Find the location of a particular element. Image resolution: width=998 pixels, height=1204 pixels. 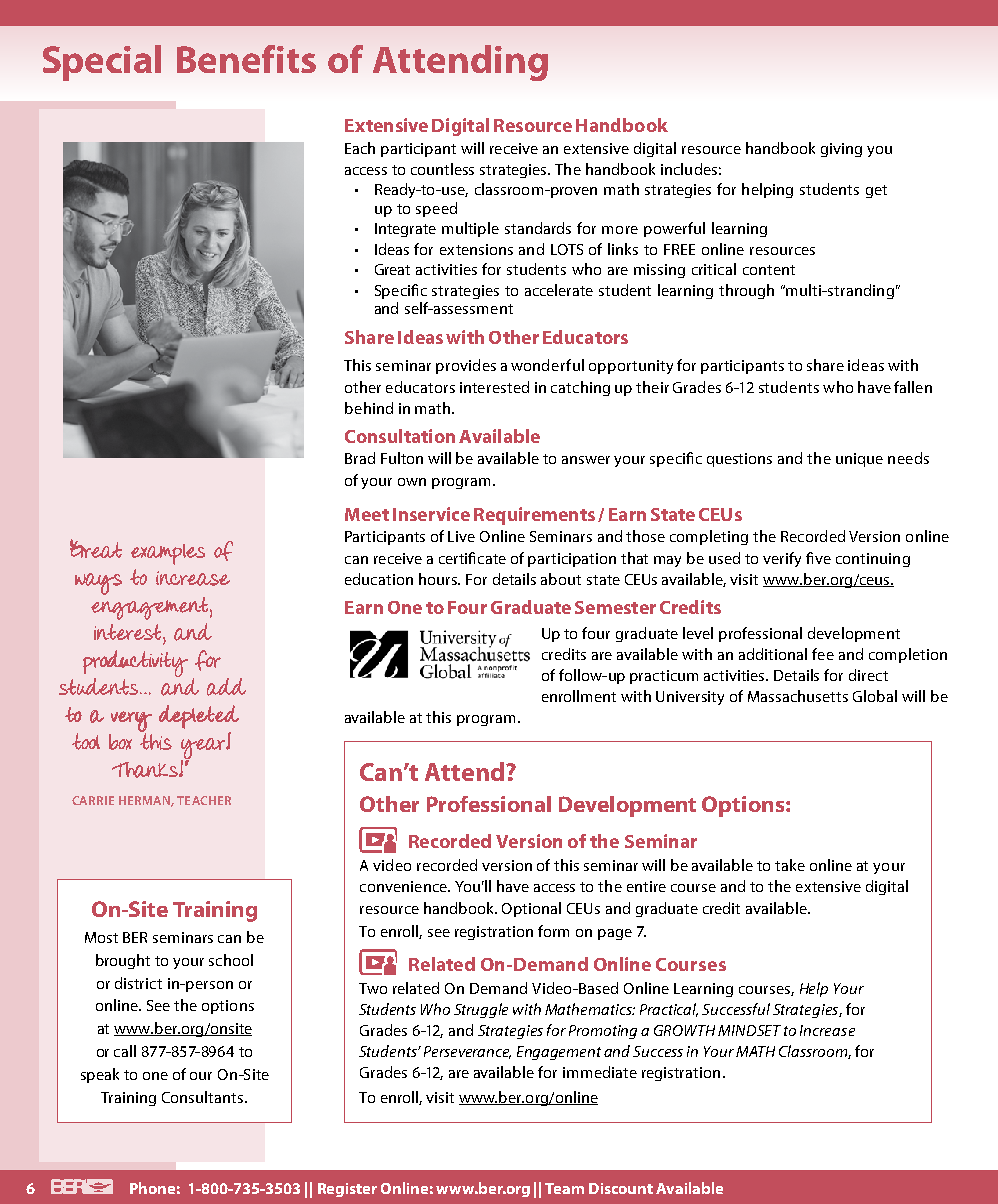

behind is located at coordinates (369, 408).
